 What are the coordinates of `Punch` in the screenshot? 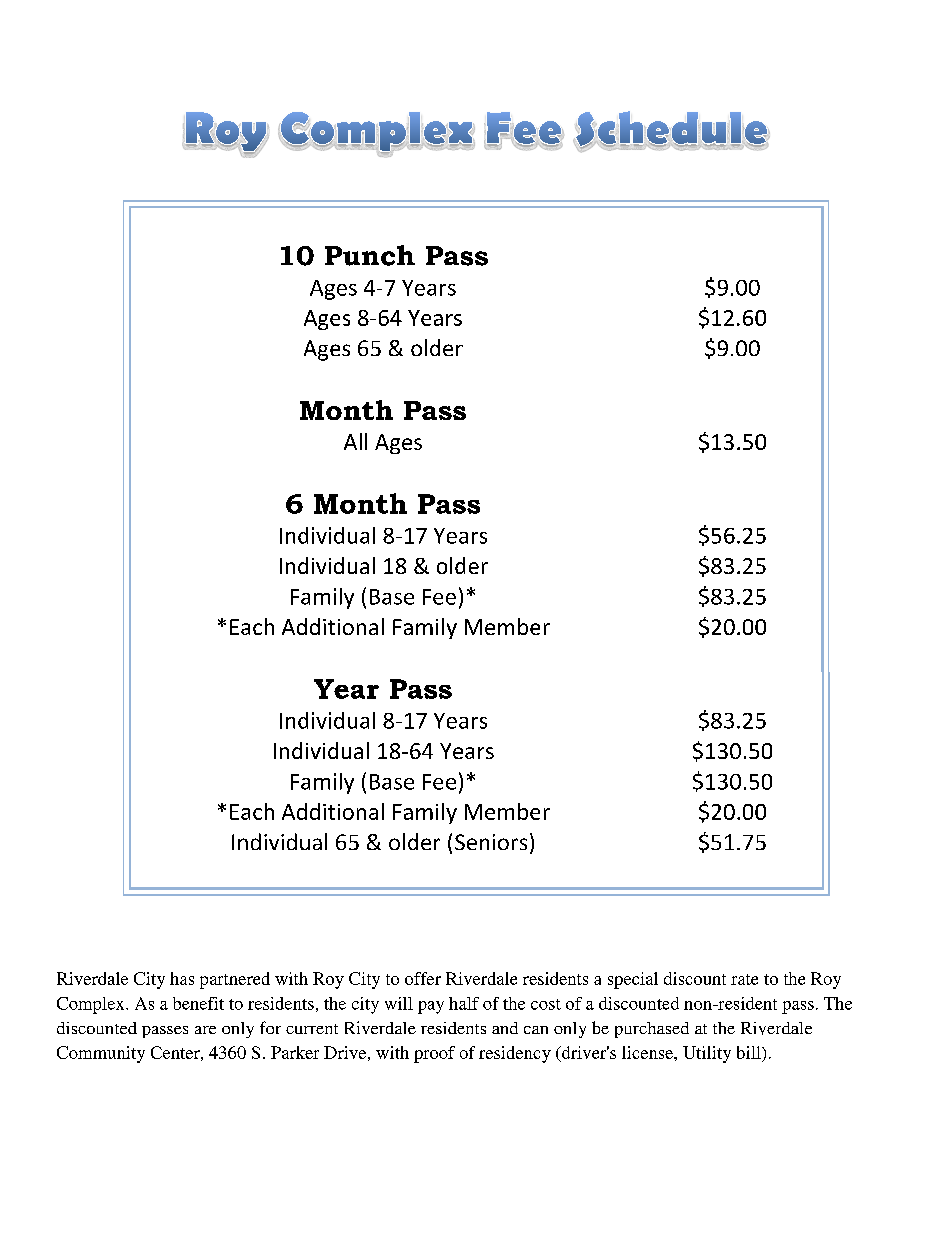 It's located at (370, 255).
